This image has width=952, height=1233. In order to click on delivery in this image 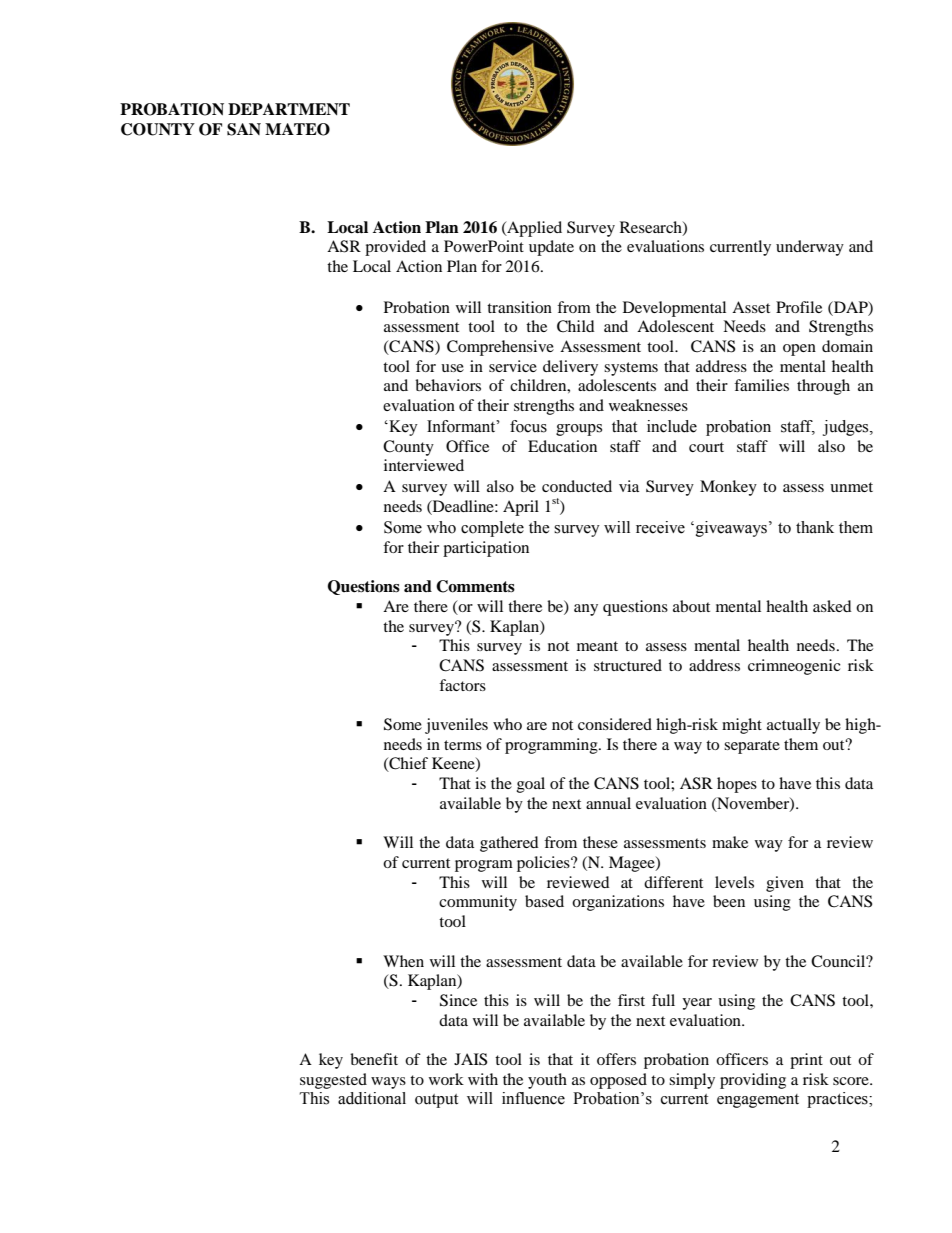, I will do `click(570, 368)`.
